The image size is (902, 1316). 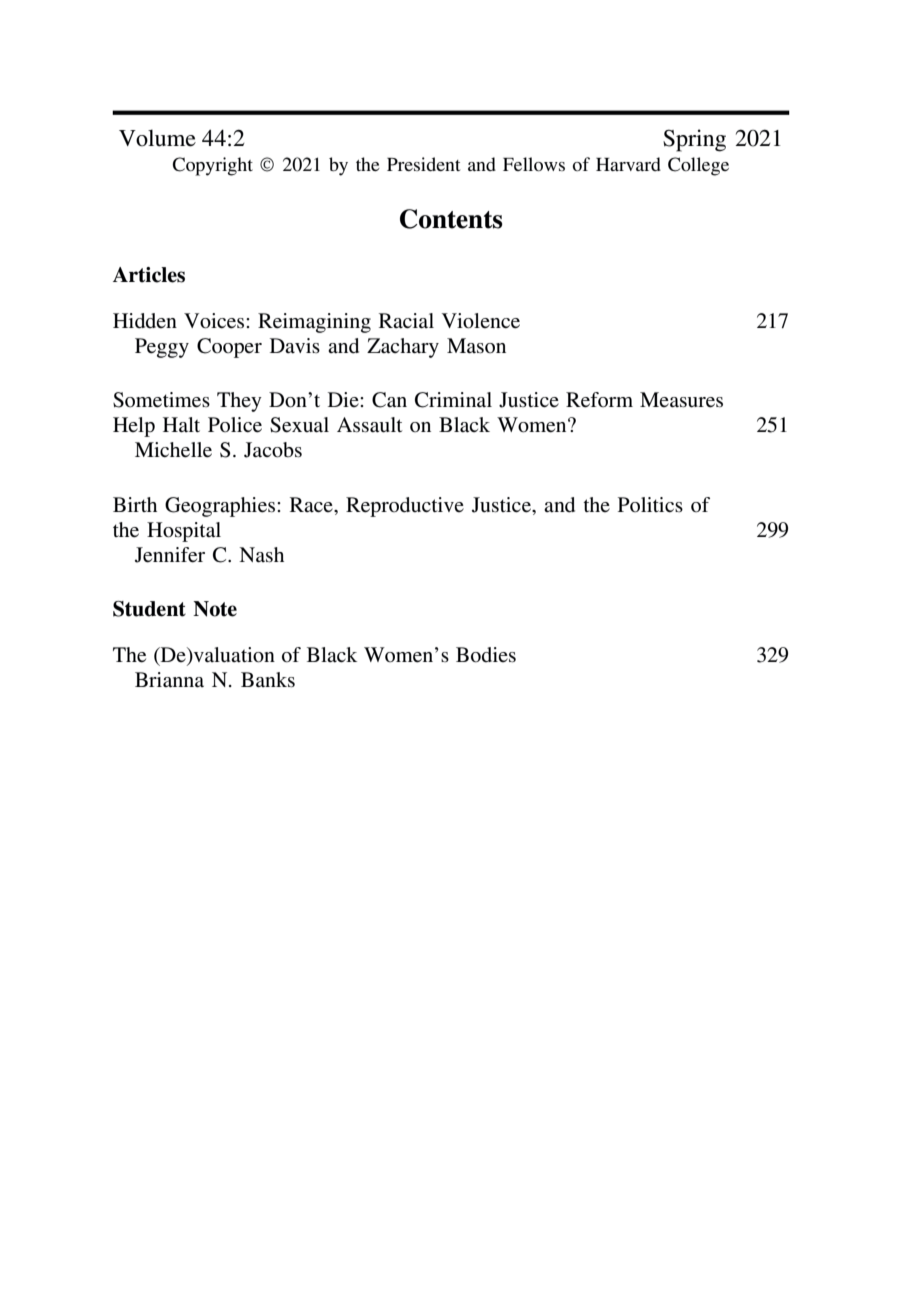 I want to click on President, so click(x=423, y=164).
